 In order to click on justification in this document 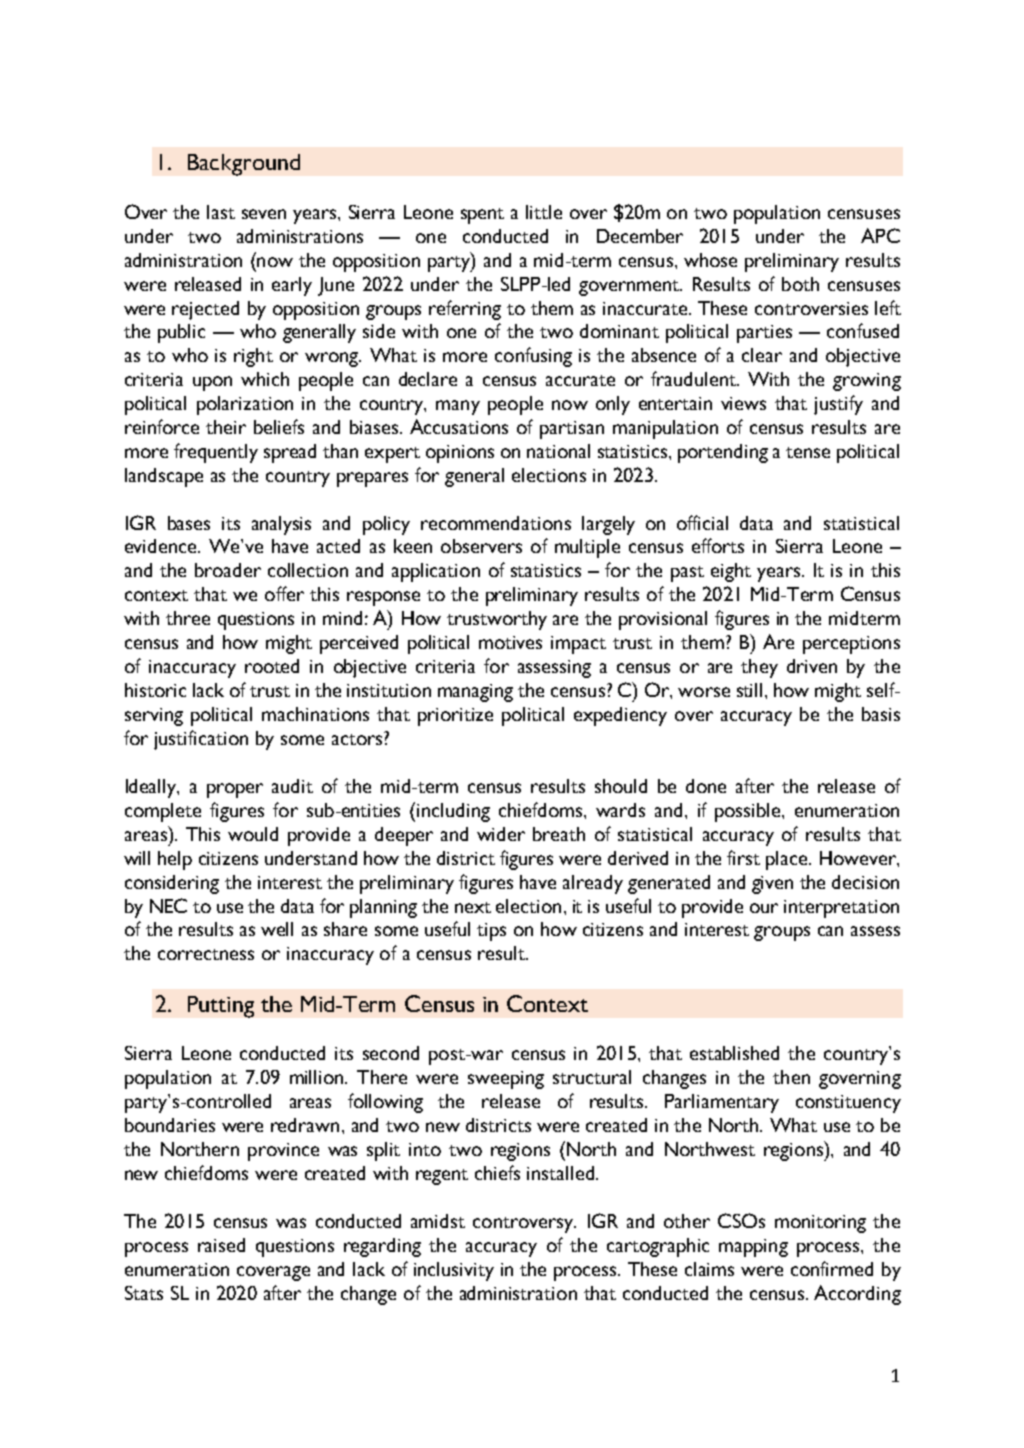, I will do `click(201, 740)`.
